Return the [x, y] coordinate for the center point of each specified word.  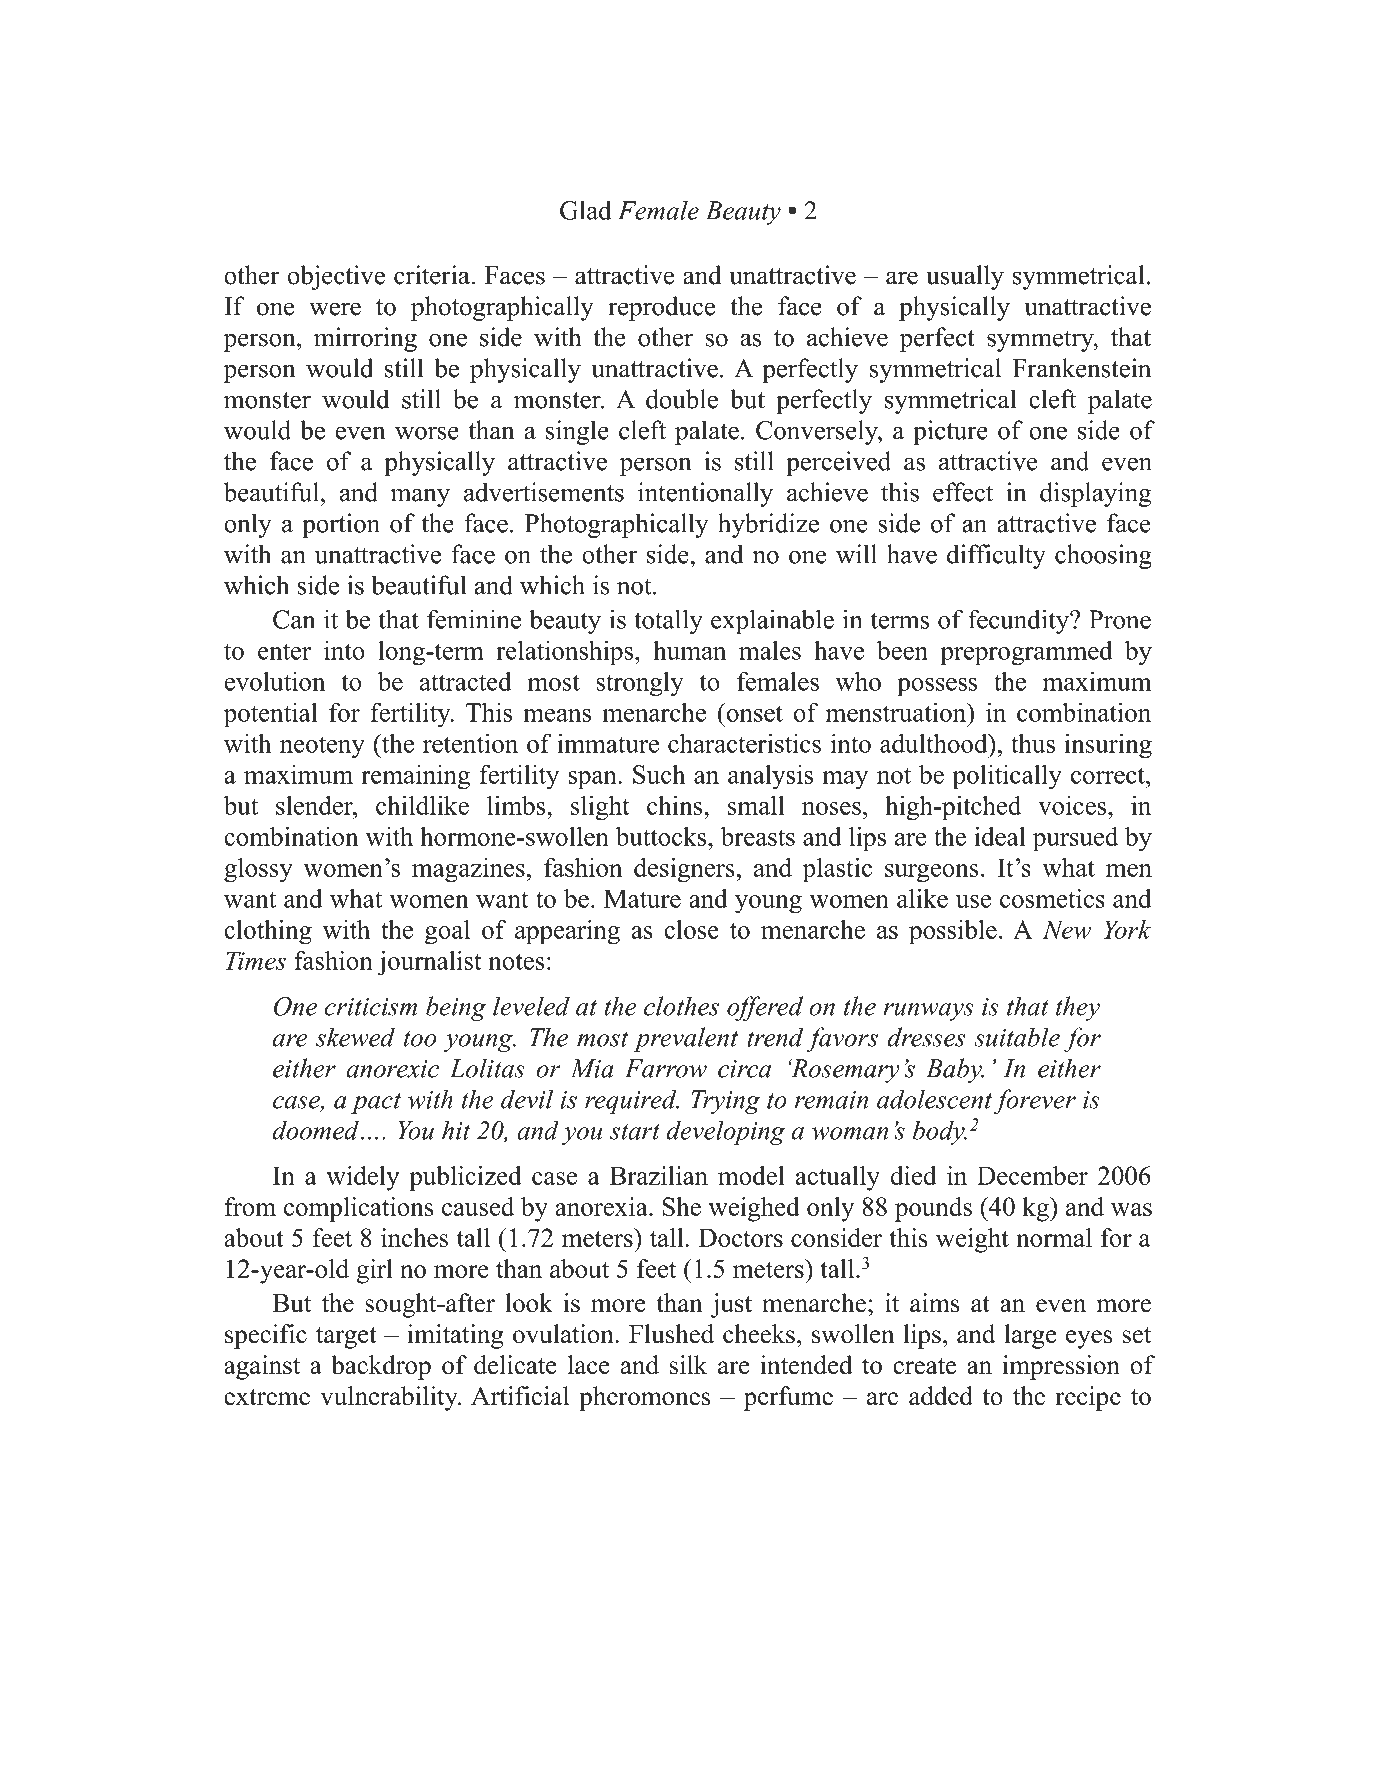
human [689, 650]
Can [294, 619]
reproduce [661, 308]
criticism [371, 1007]
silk [688, 1365]
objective [336, 277]
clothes [681, 1006]
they [1078, 1008]
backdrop [381, 1367]
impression [1061, 1367]
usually [965, 277]
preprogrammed [1026, 653]
